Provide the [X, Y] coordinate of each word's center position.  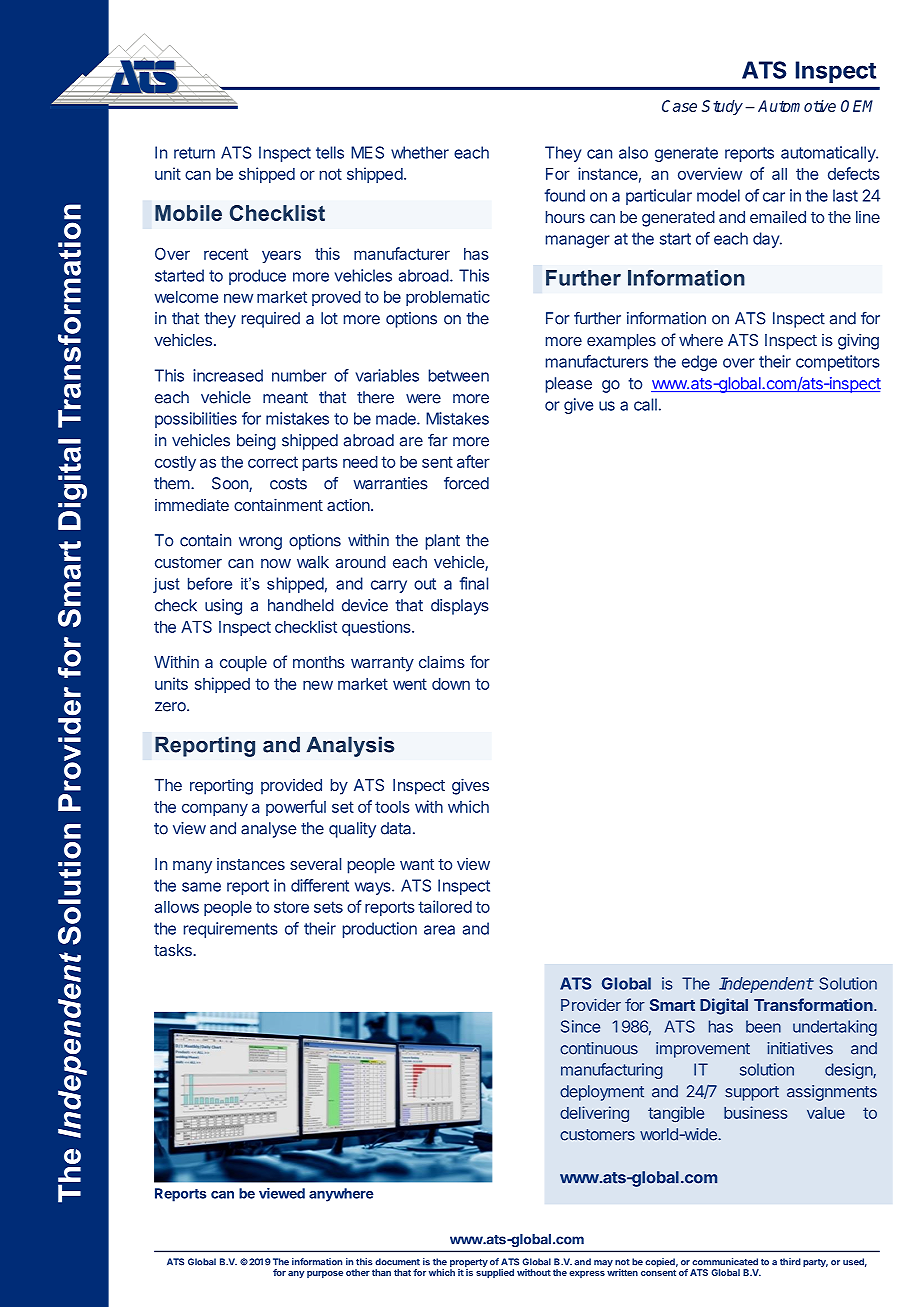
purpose [325, 1274]
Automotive [797, 106]
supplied [495, 1273]
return [194, 153]
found [564, 195]
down [451, 684]
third [790, 1262]
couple [243, 664]
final [473, 583]
